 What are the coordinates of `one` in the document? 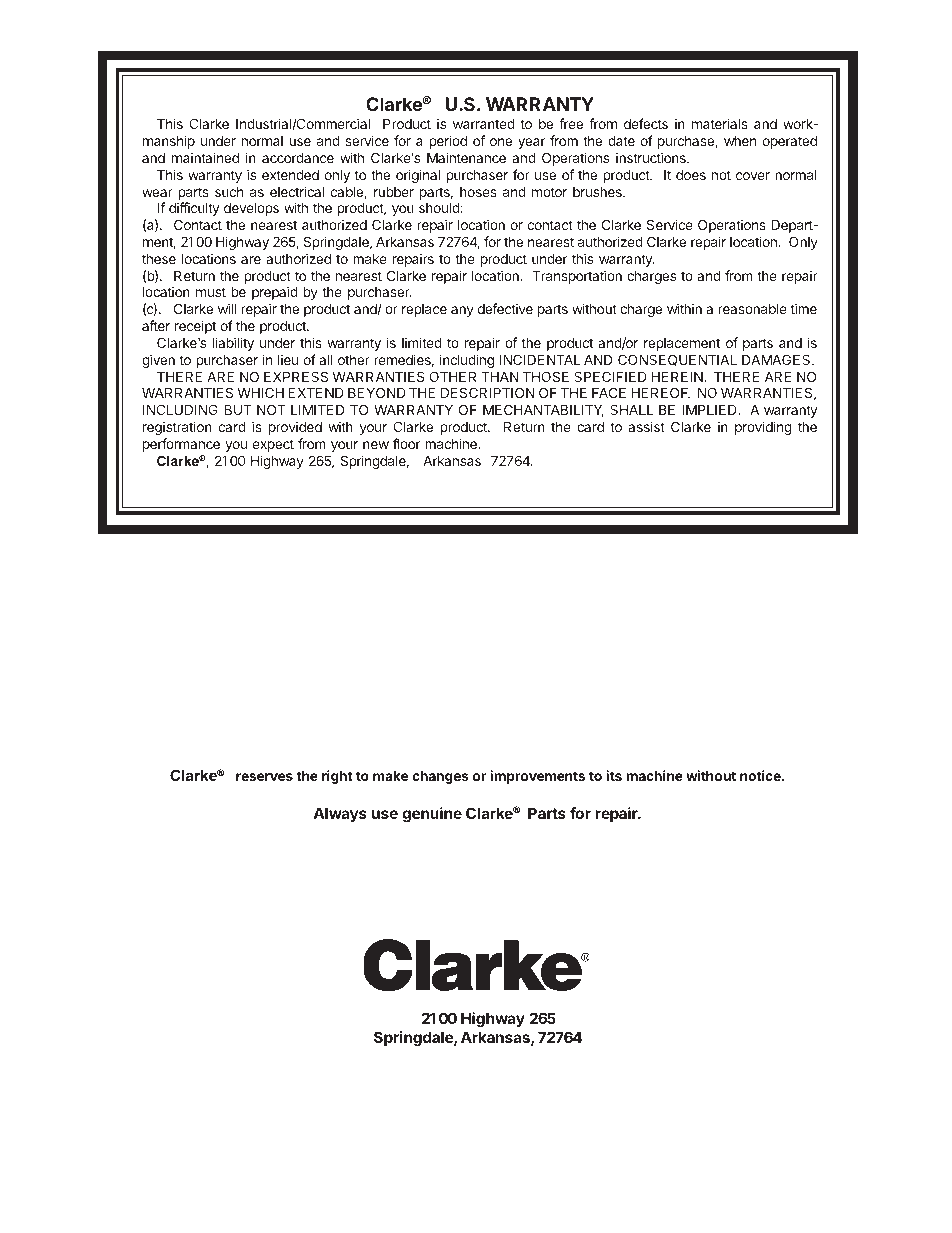 It's located at (501, 142).
